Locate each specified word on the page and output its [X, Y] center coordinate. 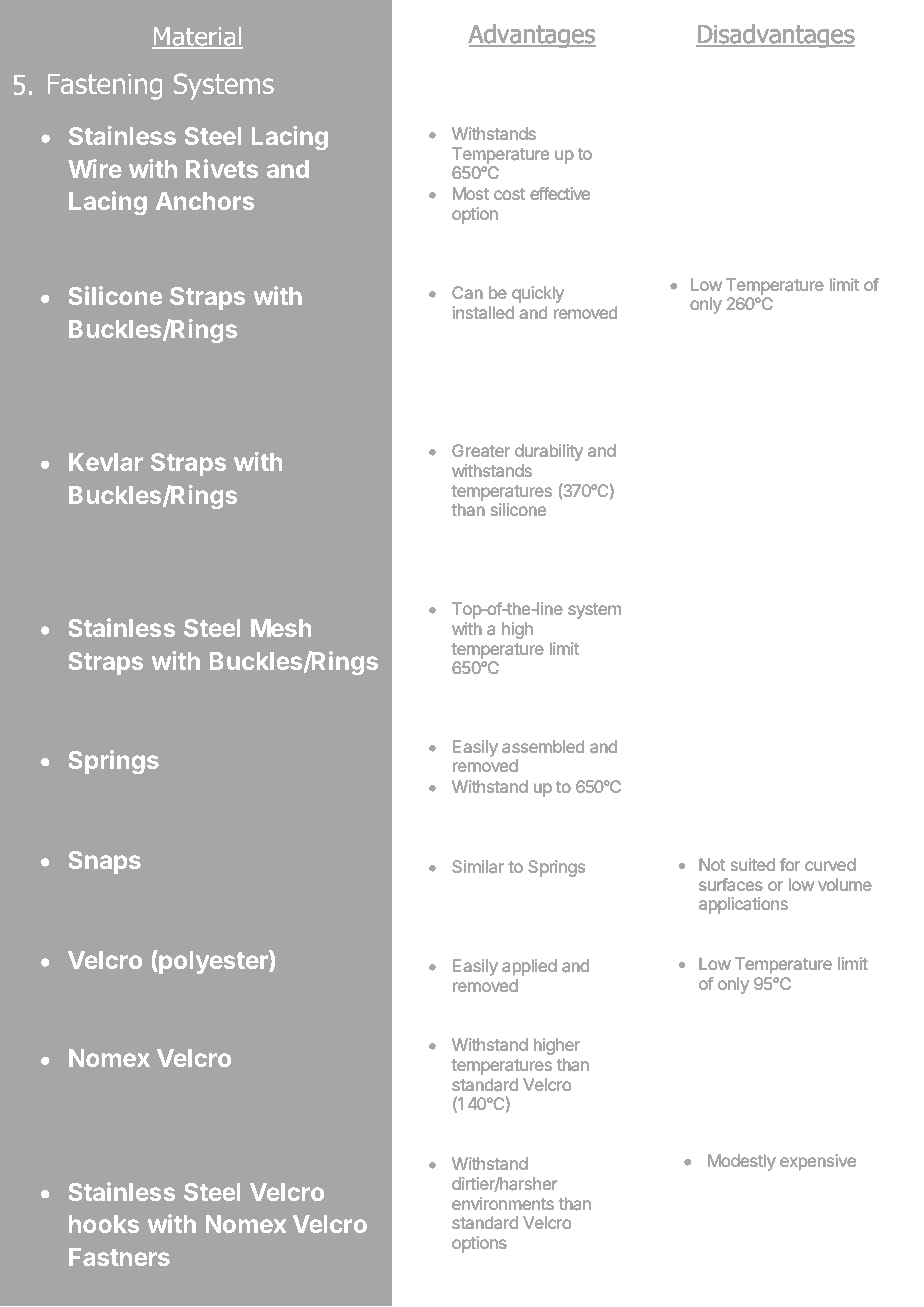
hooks [104, 1224]
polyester [213, 962]
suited [753, 864]
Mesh [281, 628]
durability [549, 452]
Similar [478, 866]
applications [743, 905]
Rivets [222, 168]
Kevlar [106, 462]
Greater [481, 450]
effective [560, 193]
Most [471, 193]
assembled [543, 746]
